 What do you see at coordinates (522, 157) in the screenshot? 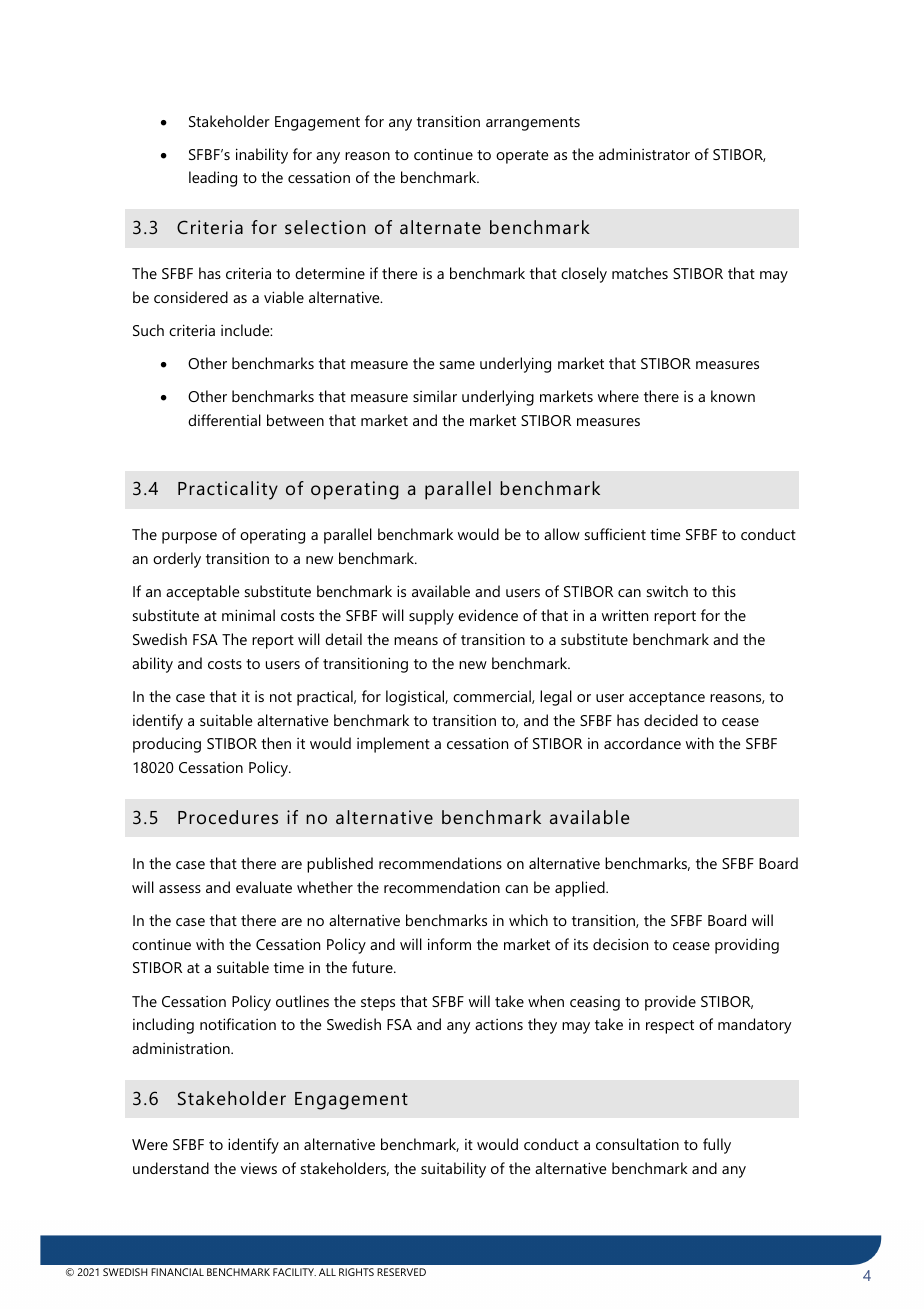
I see `operate` at bounding box center [522, 157].
